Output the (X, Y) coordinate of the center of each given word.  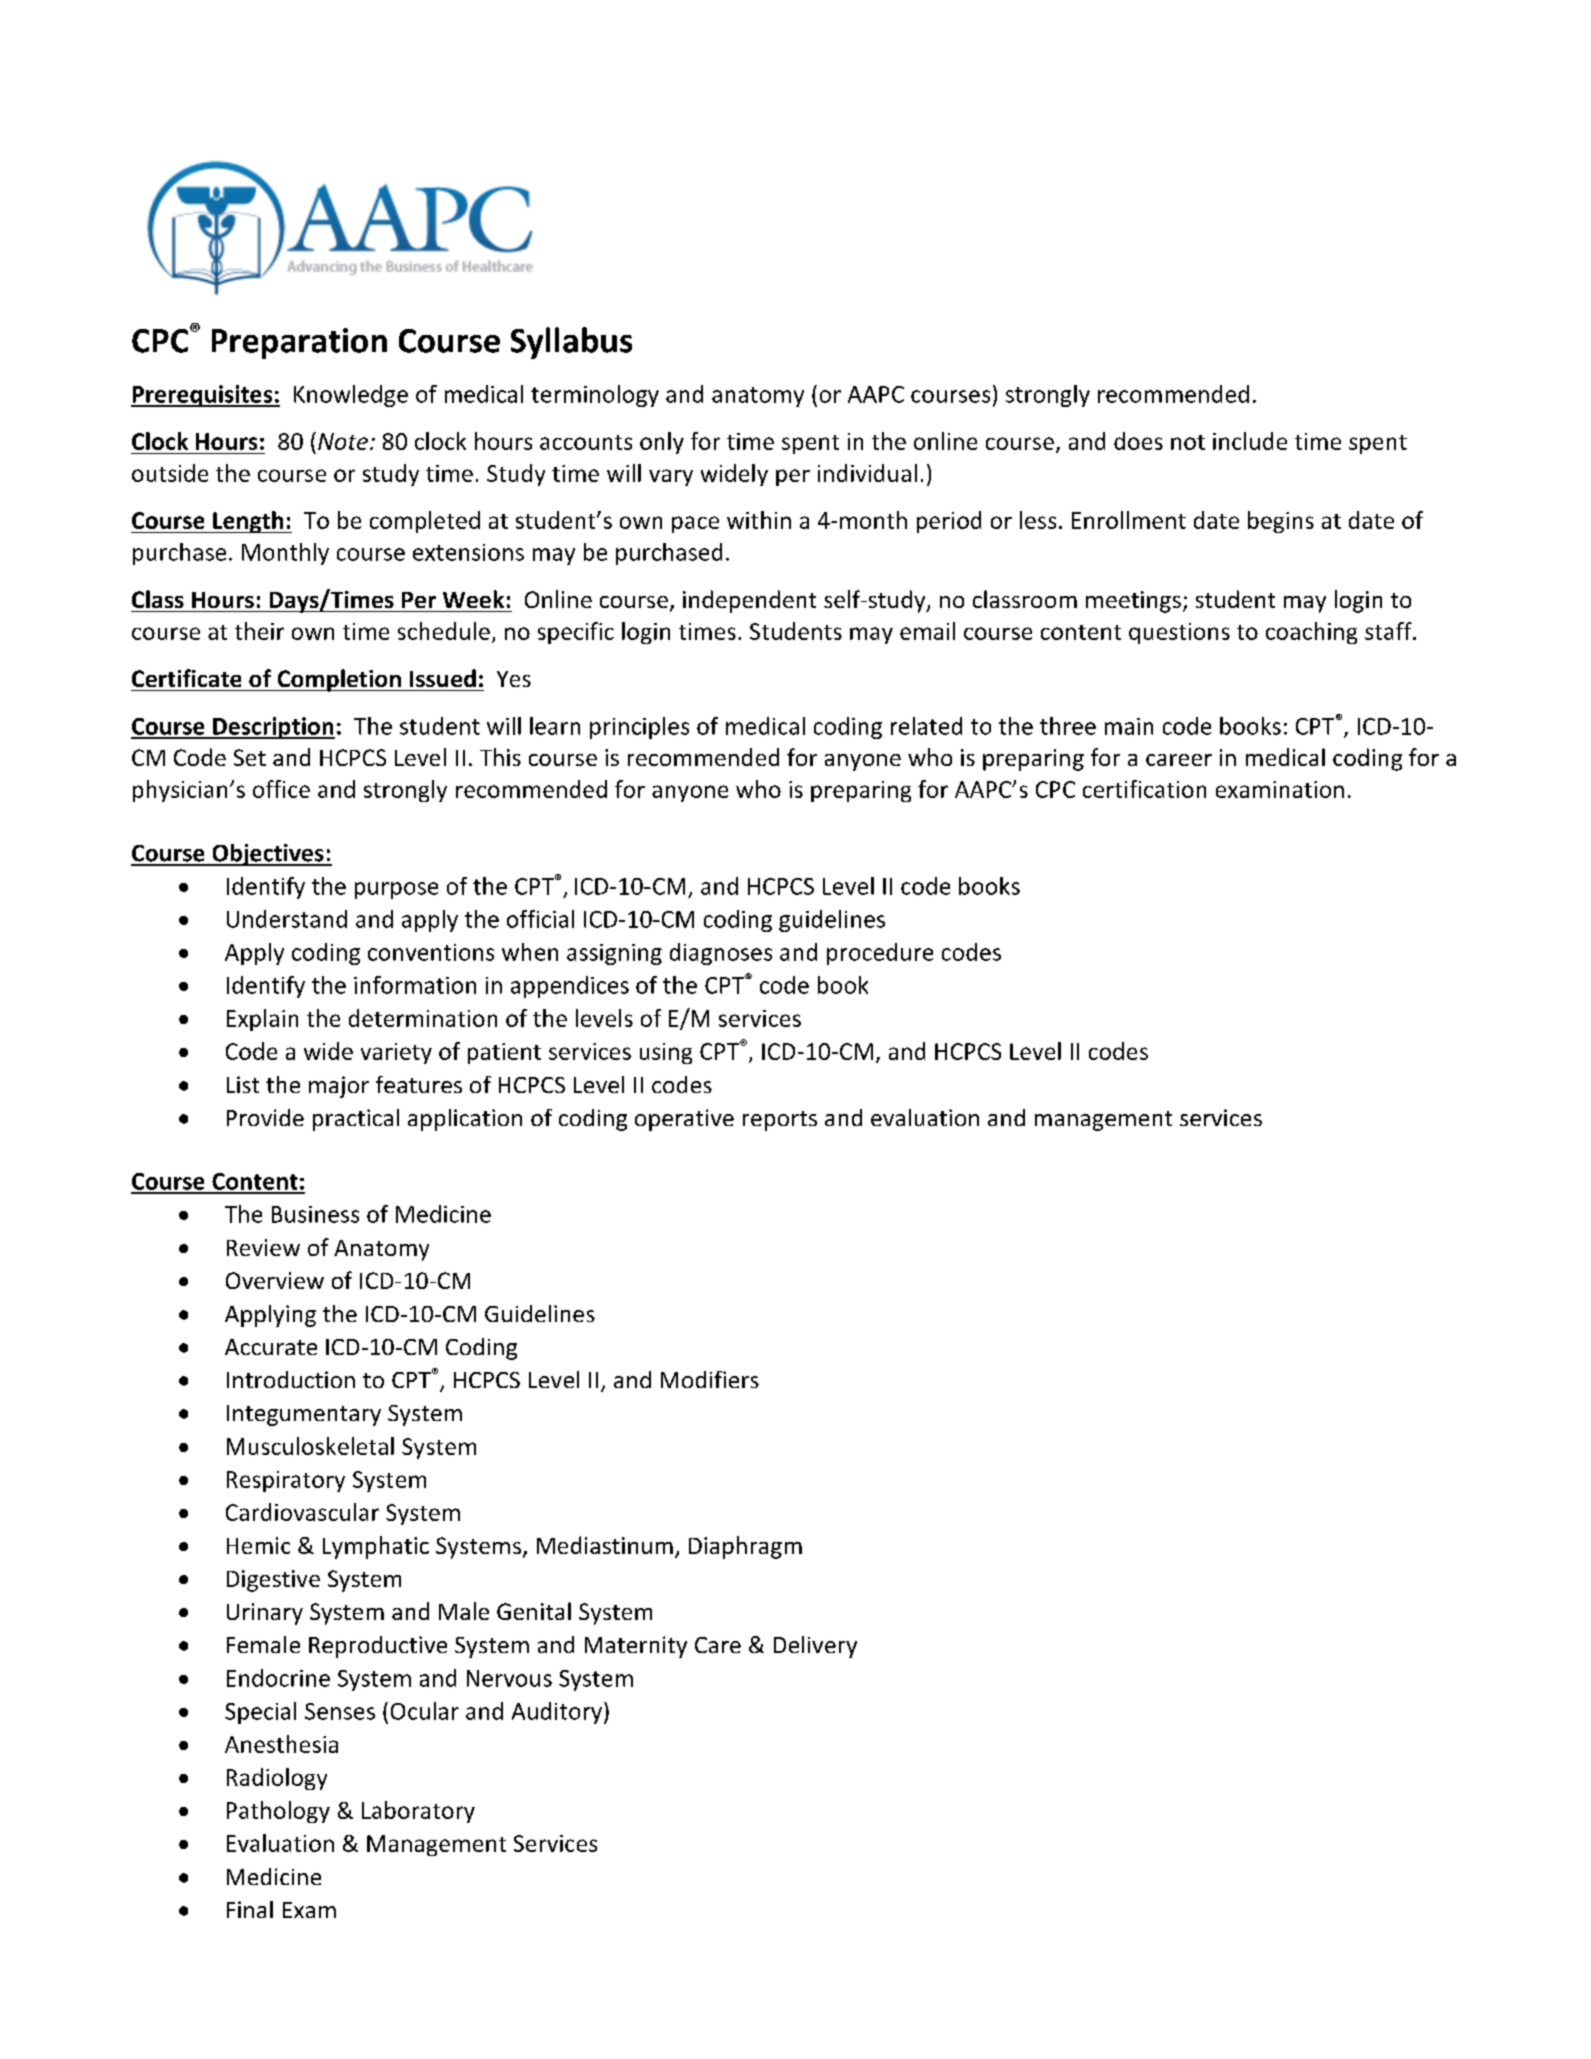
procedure (880, 954)
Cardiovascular (302, 1512)
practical (356, 1120)
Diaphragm (745, 1547)
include (1250, 441)
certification (1144, 789)
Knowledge (351, 396)
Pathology (278, 1812)
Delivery (815, 1647)
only (662, 443)
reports (780, 1121)
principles (639, 728)
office (281, 789)
